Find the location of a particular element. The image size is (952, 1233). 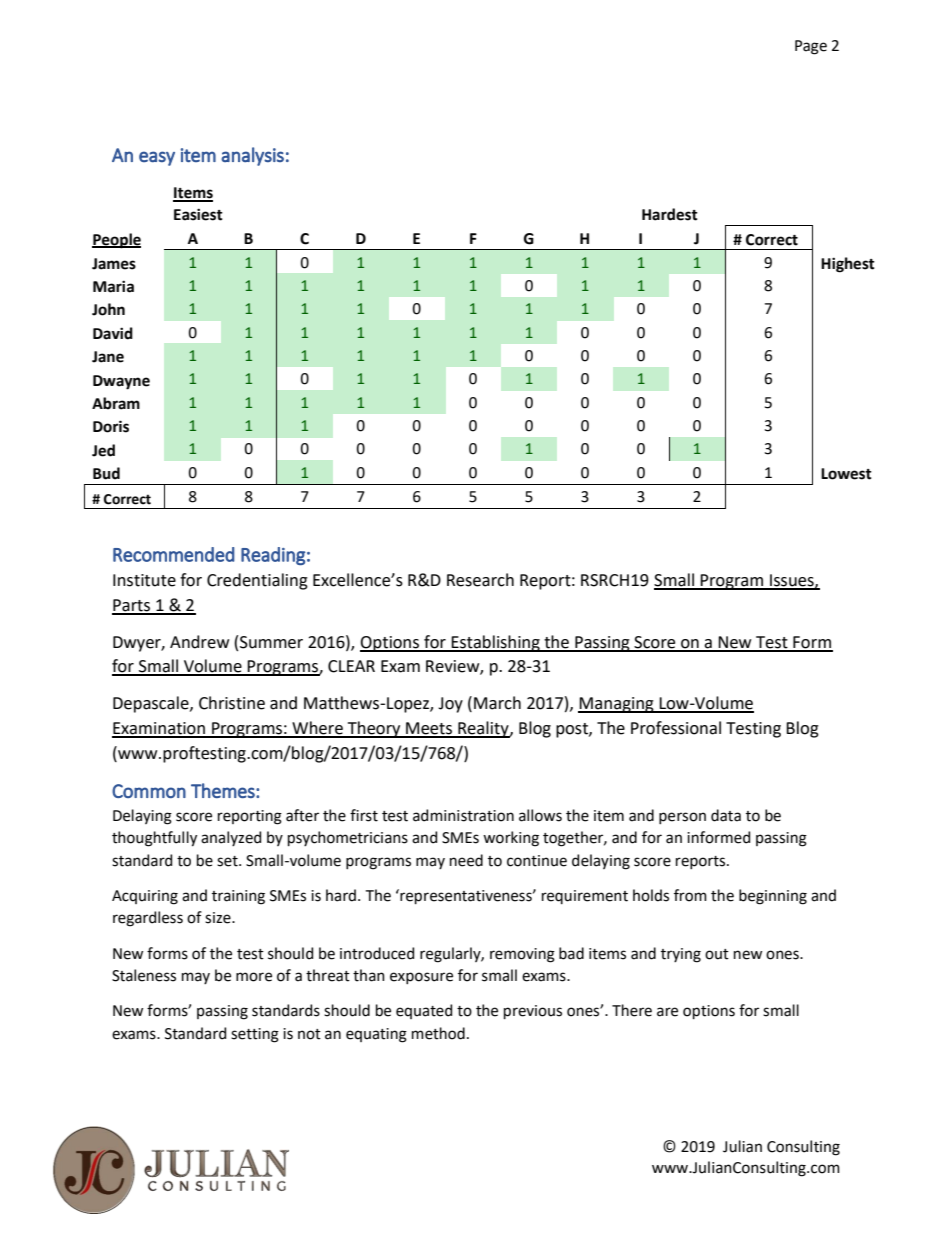

Lowest is located at coordinates (846, 474).
